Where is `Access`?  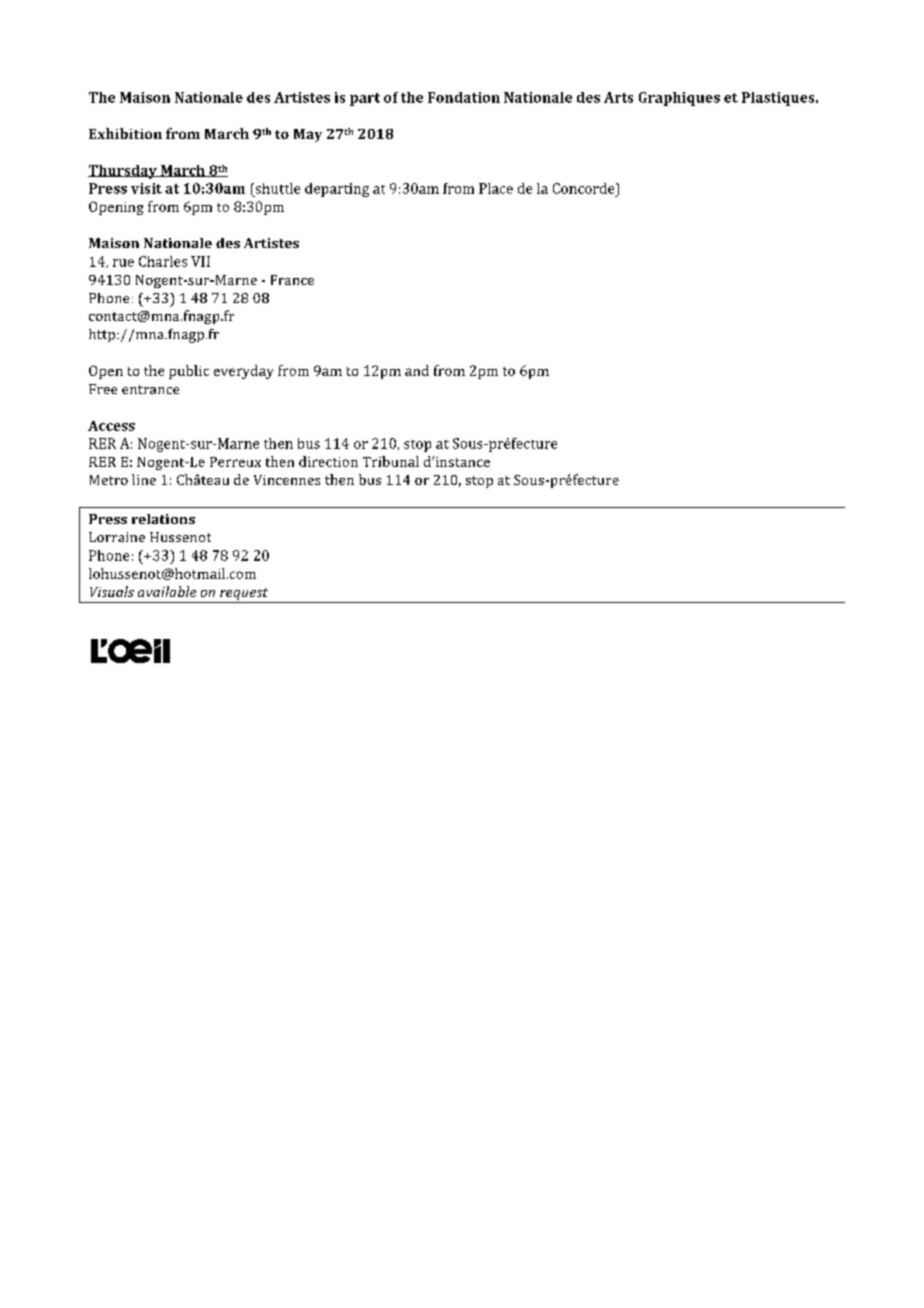 Access is located at coordinates (111, 426).
